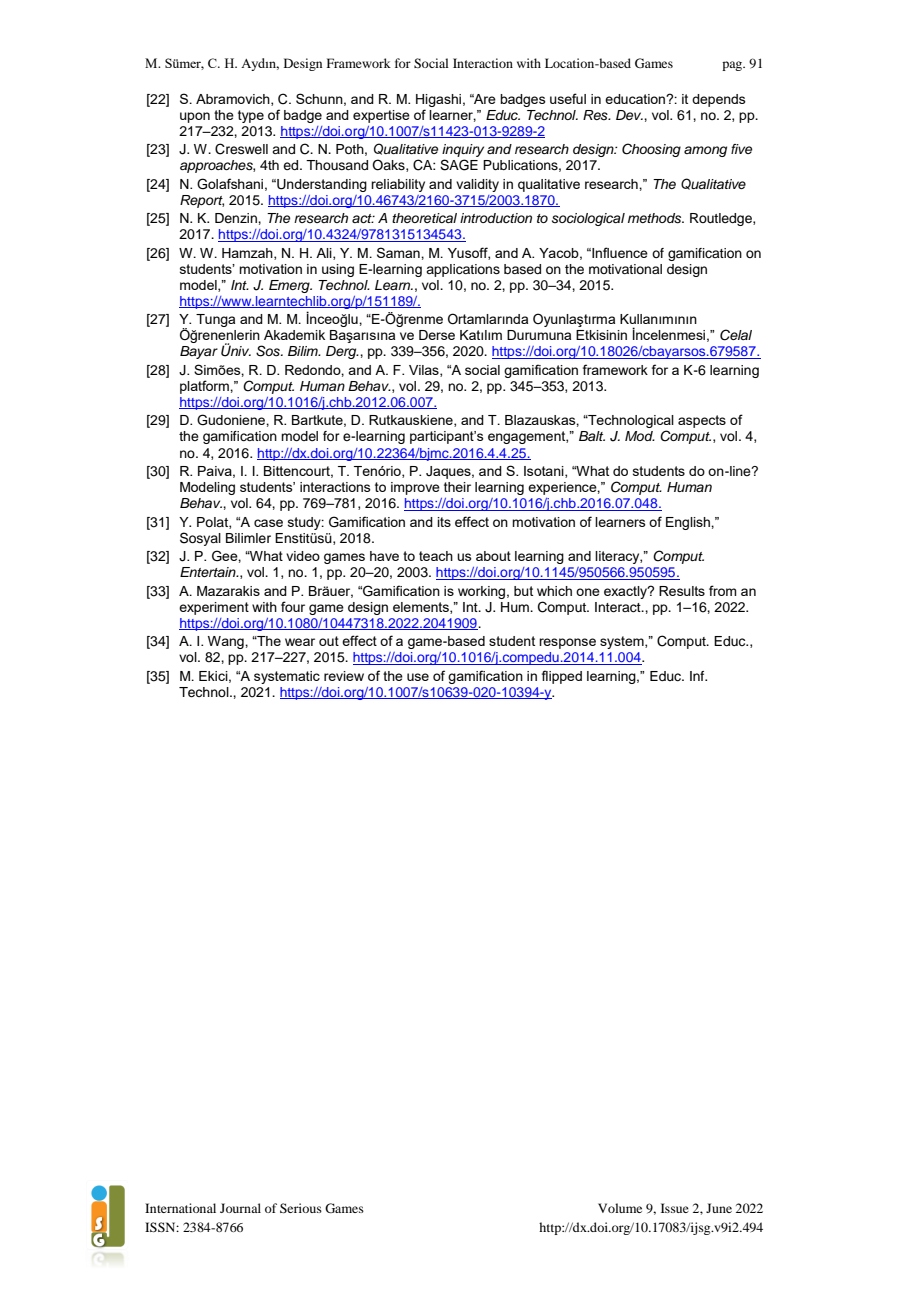 The height and width of the page is (1308, 924). Describe the element at coordinates (675, 1208) in the page. I see `Issue` at that location.
